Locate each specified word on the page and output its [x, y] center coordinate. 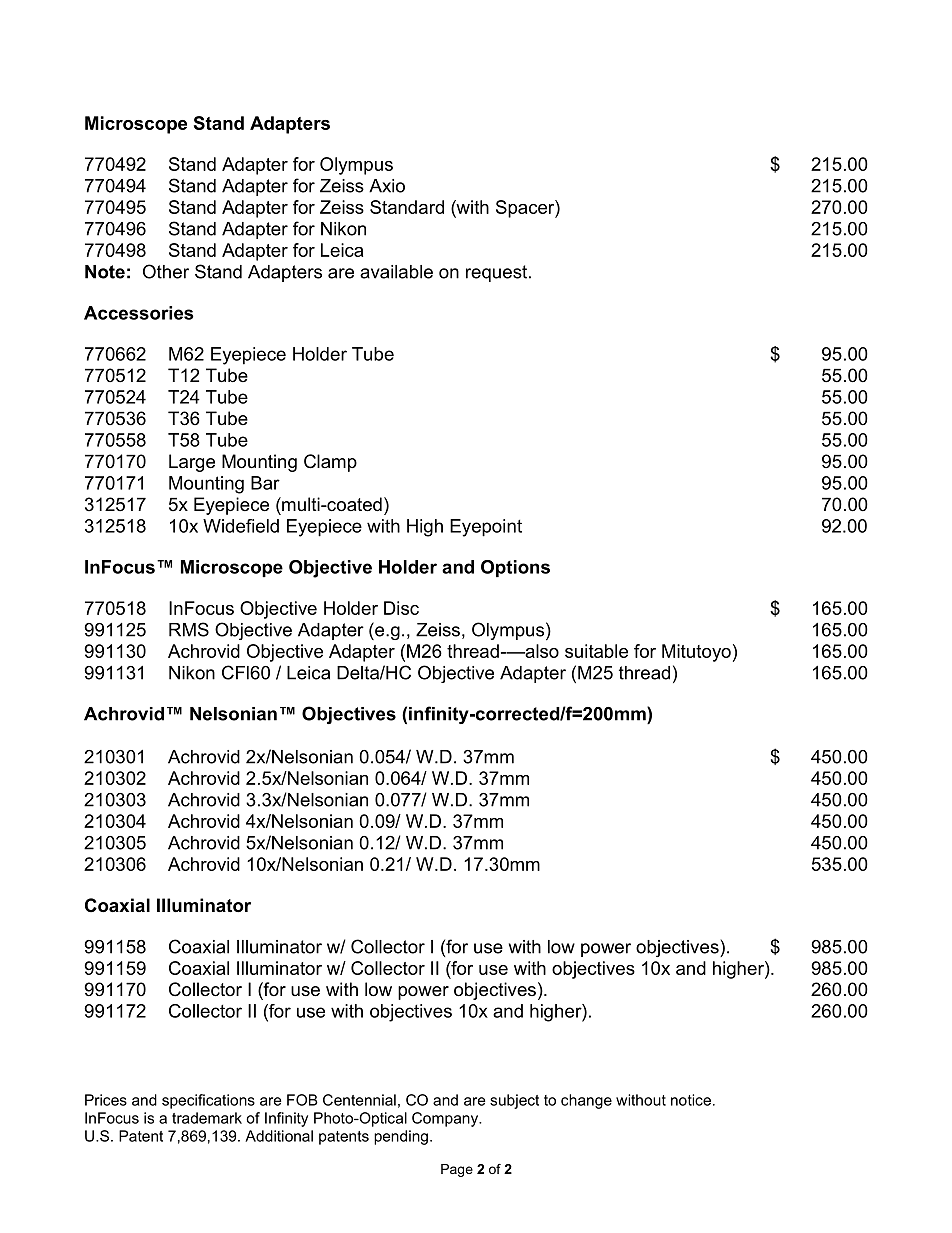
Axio [387, 186]
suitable [596, 651]
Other [166, 271]
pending [401, 1137]
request [496, 273]
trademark [207, 1118]
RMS [189, 629]
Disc [401, 608]
